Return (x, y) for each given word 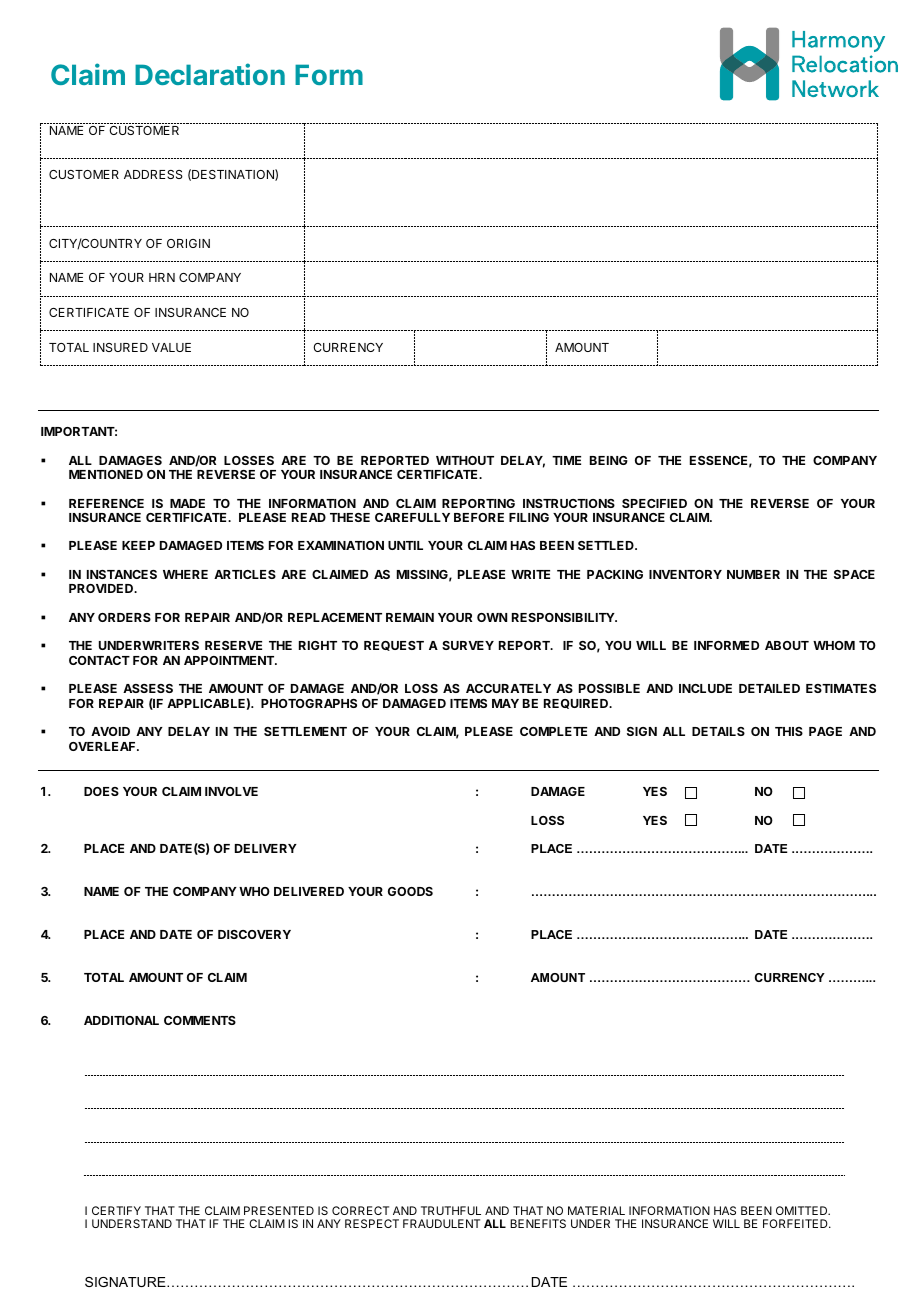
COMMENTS (200, 1020)
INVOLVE (231, 791)
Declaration (210, 74)
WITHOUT (465, 460)
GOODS (410, 891)
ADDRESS (153, 174)
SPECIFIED (654, 503)
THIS (789, 731)
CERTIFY (116, 1210)
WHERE (185, 574)
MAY (505, 703)
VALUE (171, 347)
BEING (609, 460)
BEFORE (479, 517)
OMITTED (803, 1210)
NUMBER (753, 574)
